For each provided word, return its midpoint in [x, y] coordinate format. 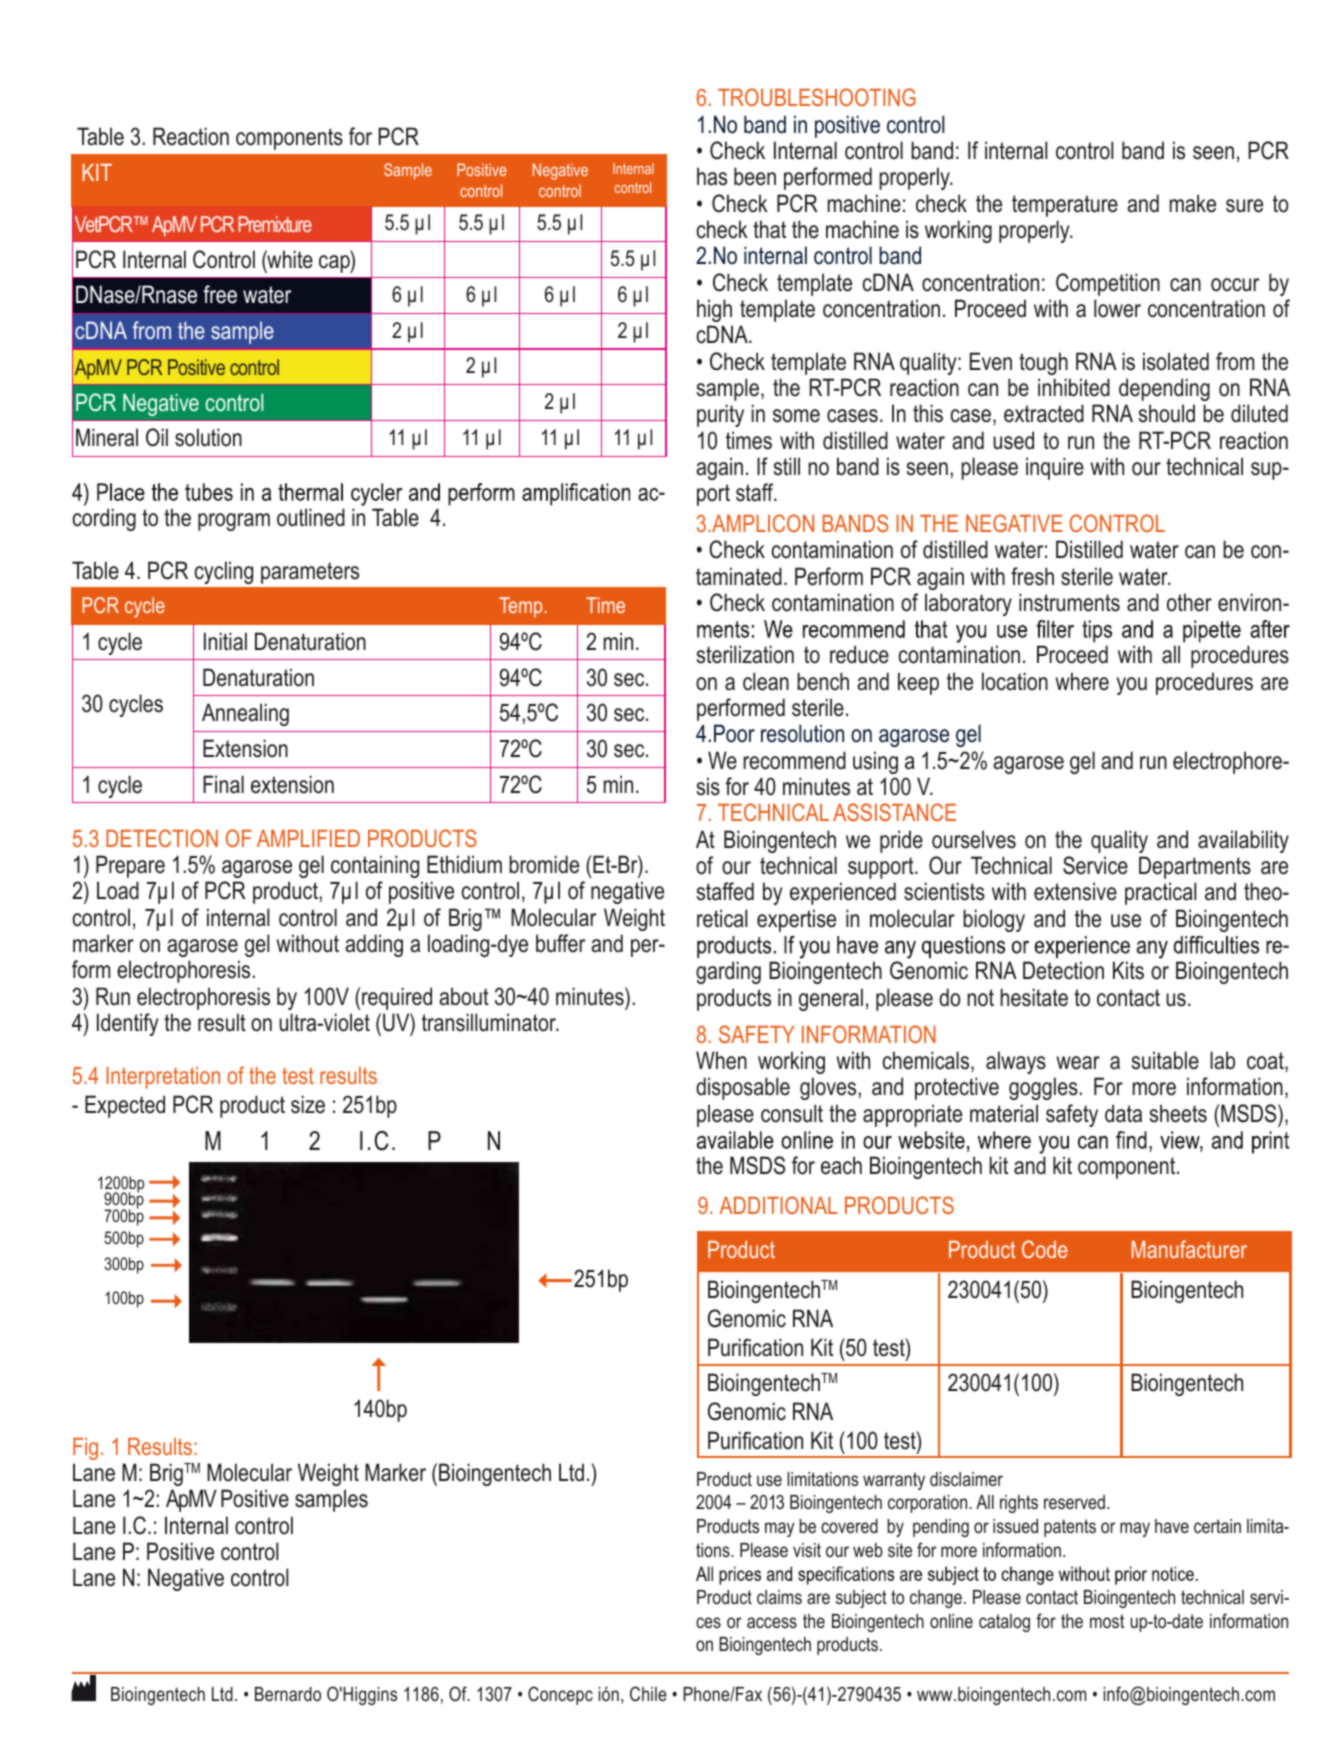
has [712, 176]
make [1193, 203]
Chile [648, 1694]
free [220, 294]
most [1107, 1621]
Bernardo [288, 1694]
